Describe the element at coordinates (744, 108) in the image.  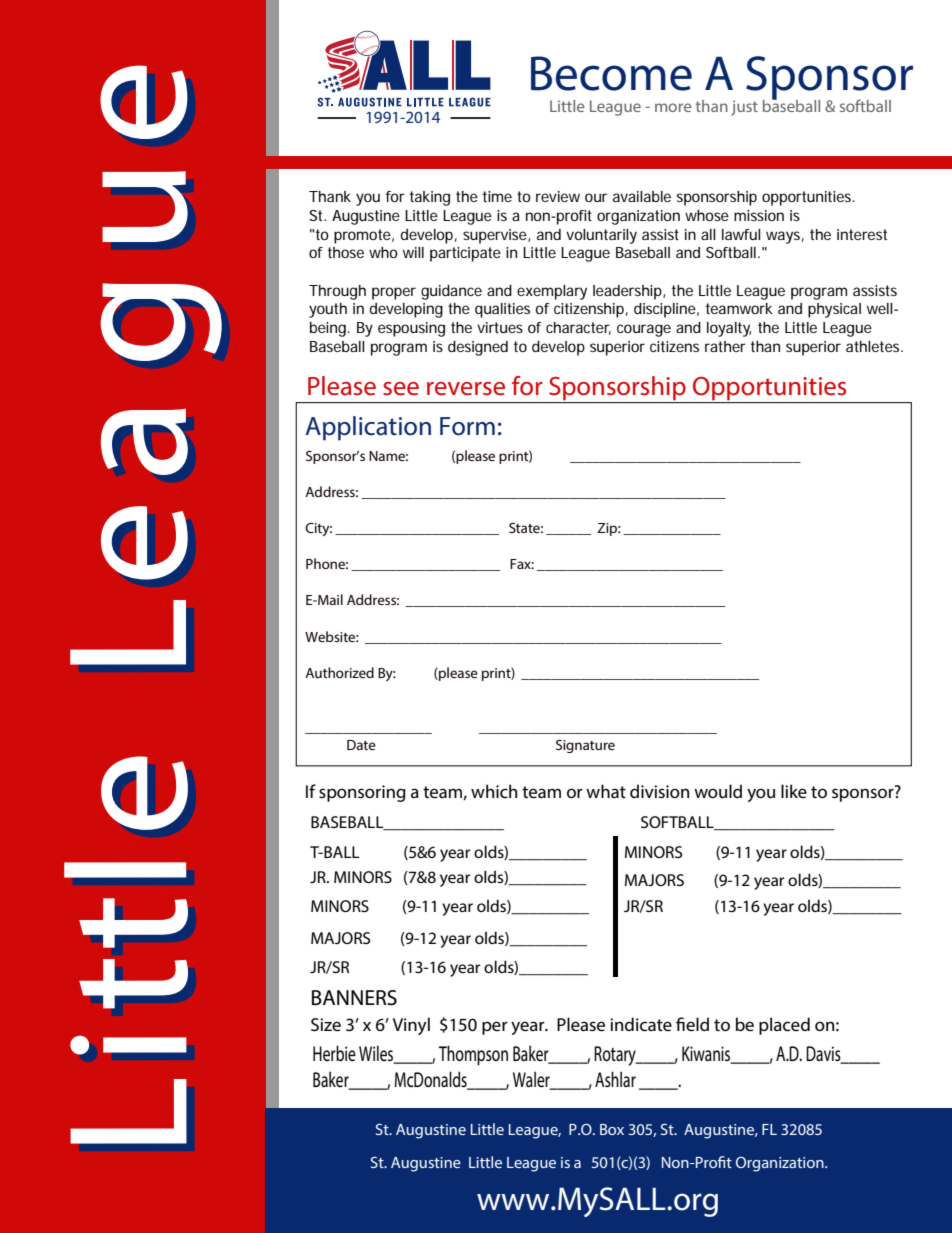
I see `just` at that location.
